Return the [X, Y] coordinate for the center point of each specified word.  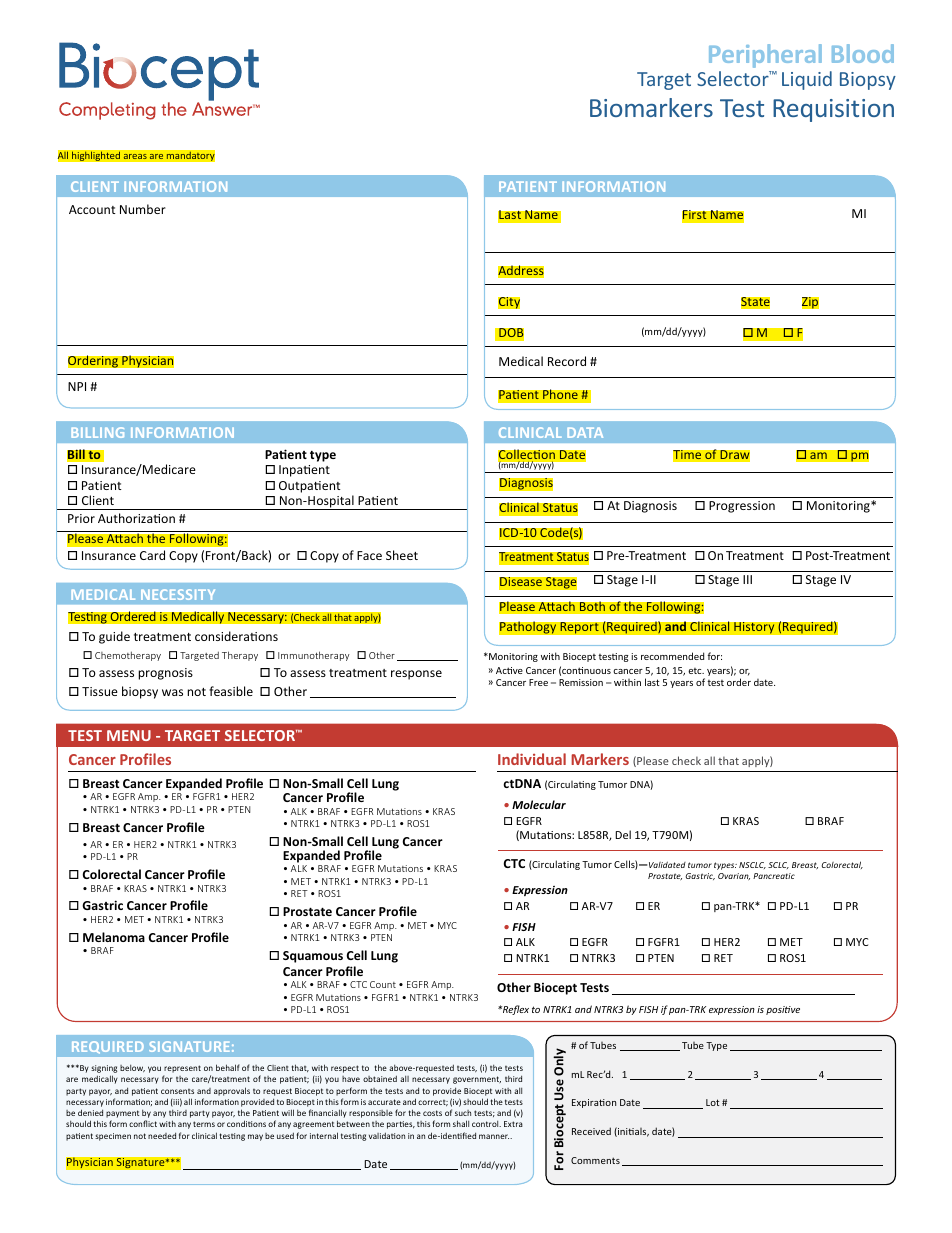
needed [162, 1135]
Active [509, 670]
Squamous [313, 957]
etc [696, 671]
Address [521, 271]
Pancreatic [774, 876]
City [509, 303]
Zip [810, 303]
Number [143, 209]
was [172, 692]
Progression [742, 507]
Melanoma [114, 937]
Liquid [807, 80]
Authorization [136, 518]
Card [152, 555]
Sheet [402, 555]
